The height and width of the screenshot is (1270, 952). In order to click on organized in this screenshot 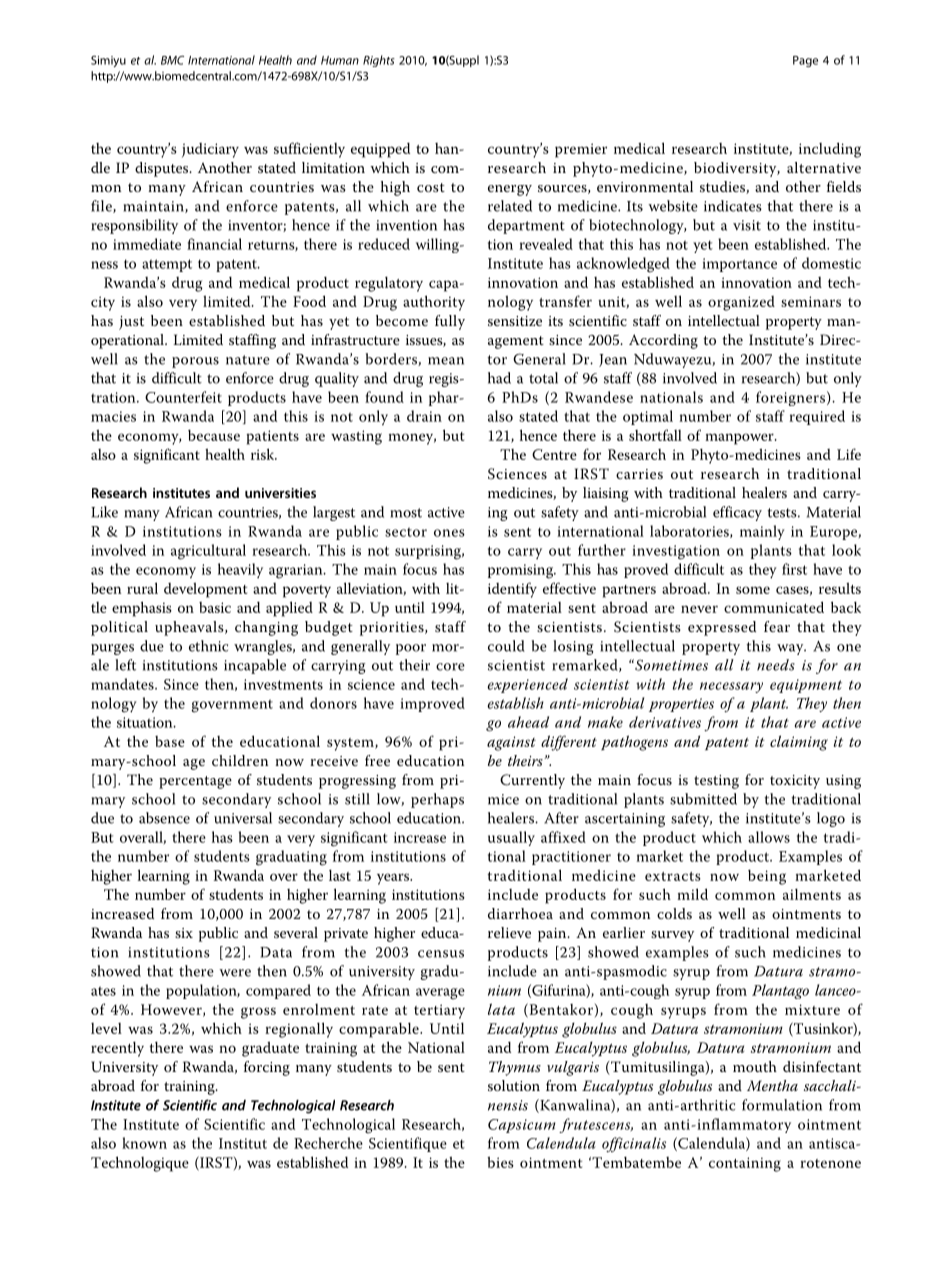, I will do `click(741, 303)`.
